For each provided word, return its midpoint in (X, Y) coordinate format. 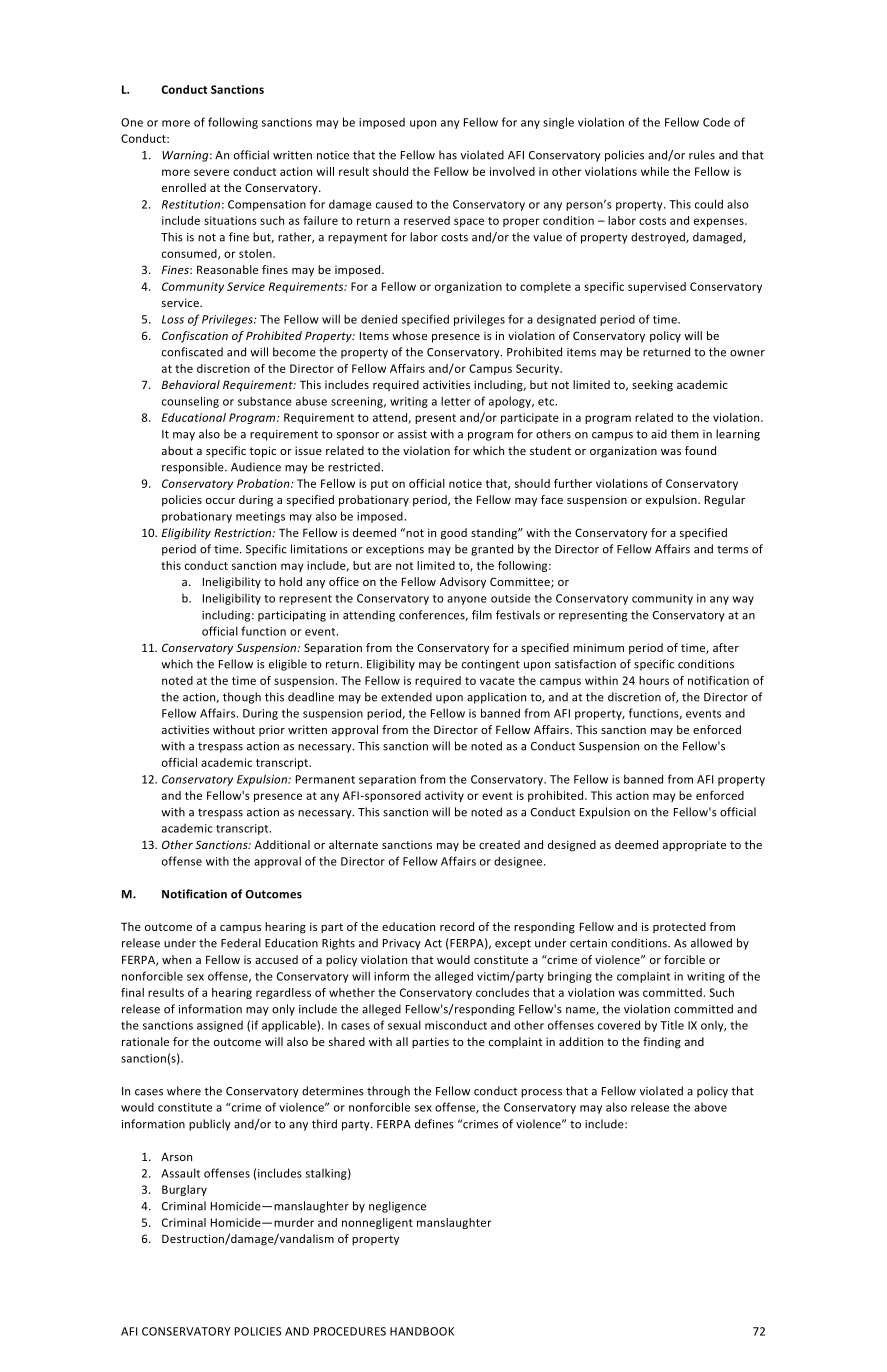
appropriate (694, 846)
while (655, 171)
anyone (467, 600)
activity (444, 796)
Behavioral (191, 384)
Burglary (184, 1190)
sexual (404, 1025)
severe (211, 172)
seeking (652, 386)
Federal (241, 943)
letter (456, 401)
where (184, 1091)
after (726, 647)
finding (662, 1043)
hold (290, 581)
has (448, 155)
